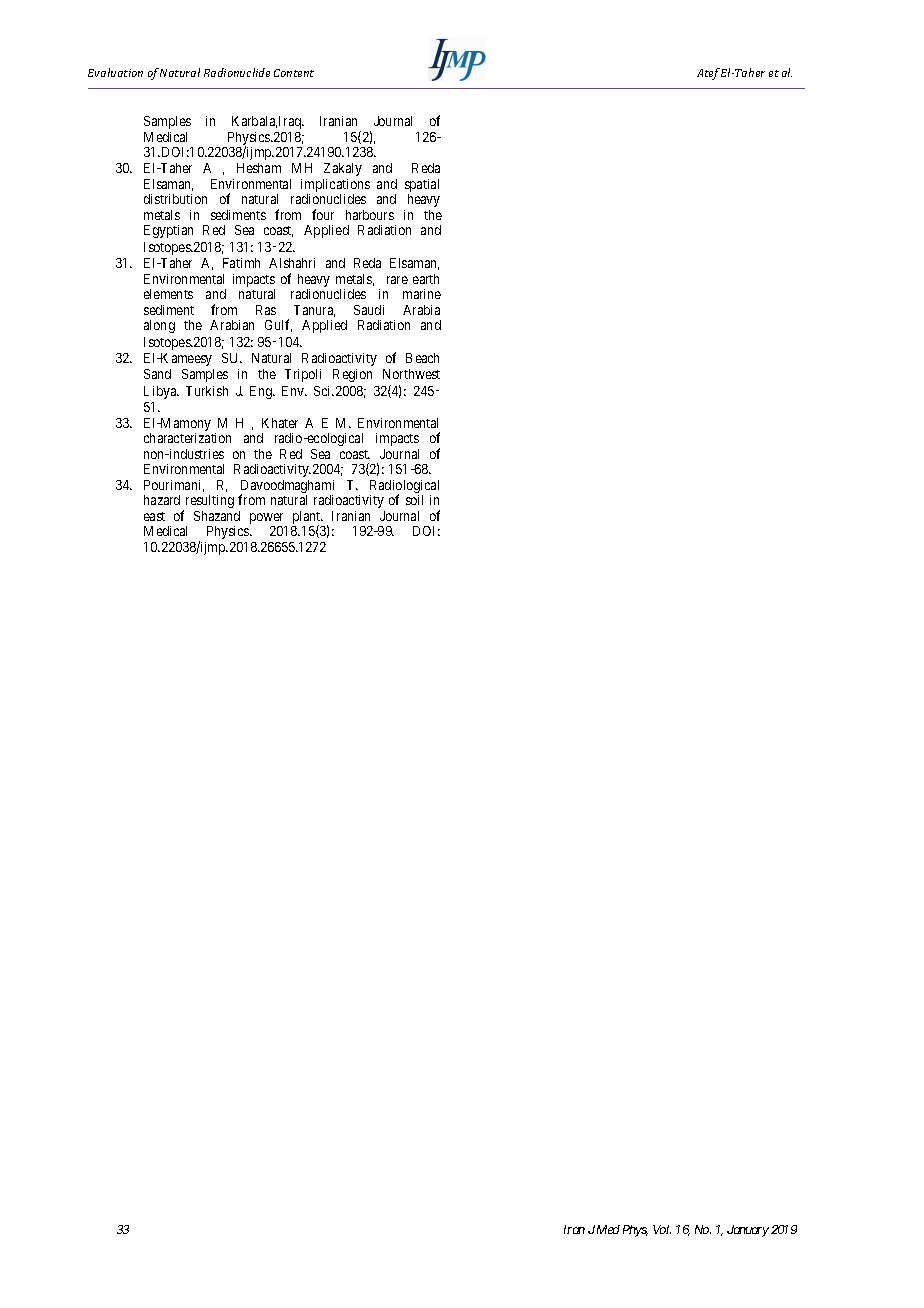 Image resolution: width=924 pixels, height=1308 pixels. I want to click on January, so click(748, 1231).
